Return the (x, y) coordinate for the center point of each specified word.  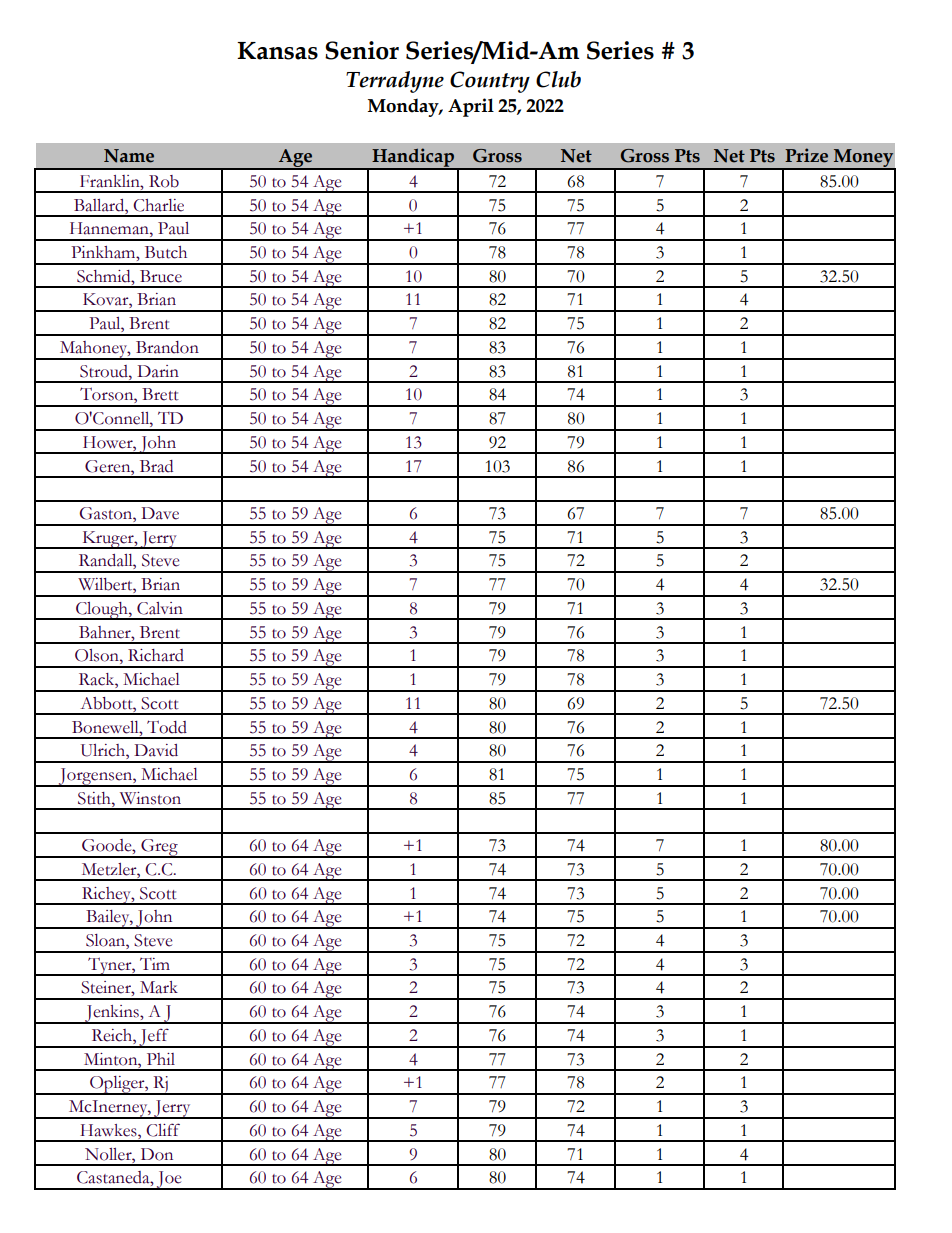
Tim (155, 964)
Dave (160, 513)
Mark (159, 987)
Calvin (160, 608)
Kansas (277, 51)
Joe (169, 1180)
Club (558, 79)
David (156, 750)
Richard (156, 655)
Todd (167, 727)
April (471, 107)
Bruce (161, 276)
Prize (806, 155)
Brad (156, 466)
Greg (159, 848)
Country (490, 82)
